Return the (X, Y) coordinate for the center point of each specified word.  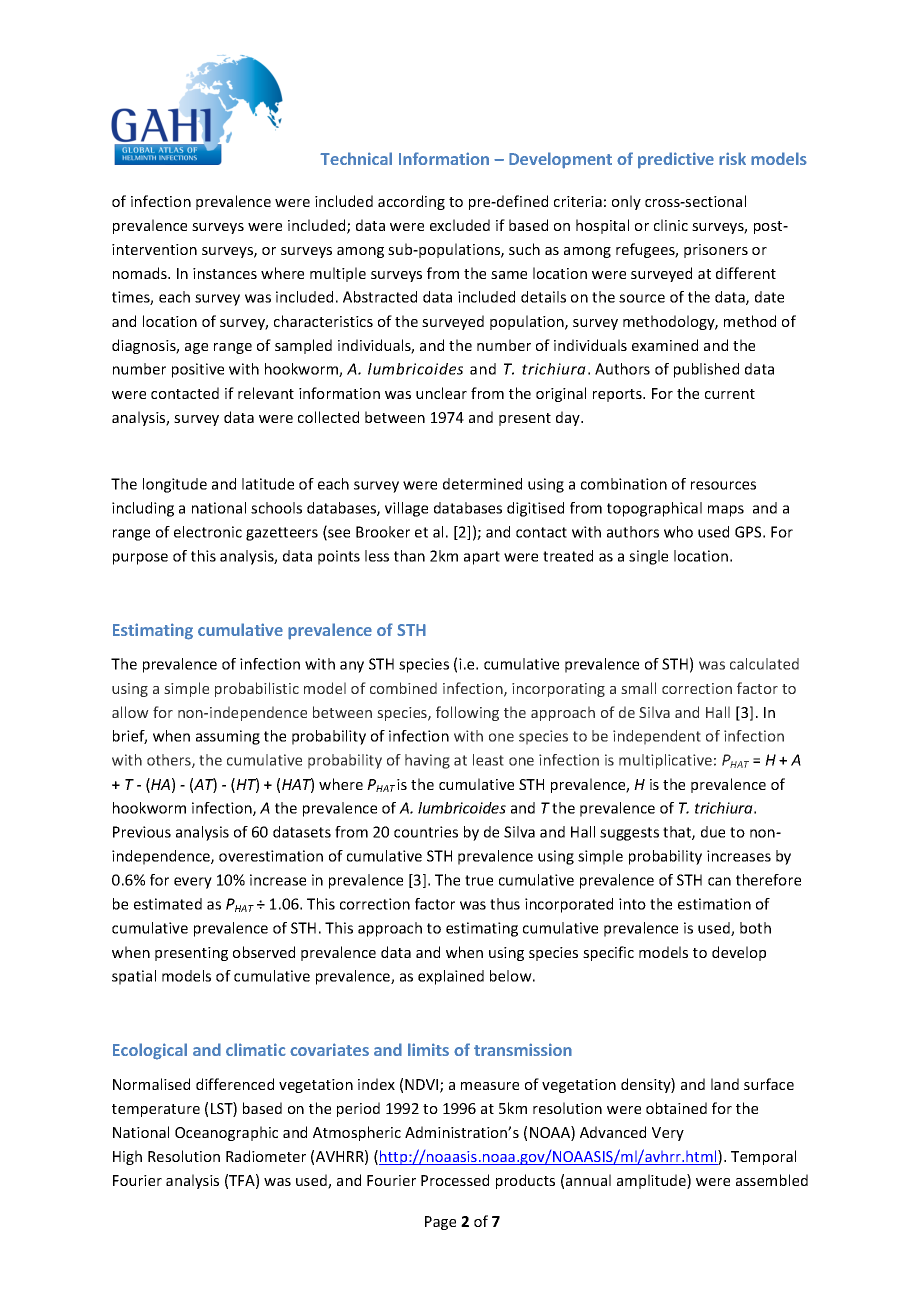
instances (225, 273)
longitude (175, 485)
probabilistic (257, 689)
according (411, 202)
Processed (455, 1180)
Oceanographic (226, 1133)
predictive (676, 160)
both (755, 928)
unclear (441, 393)
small (638, 688)
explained (451, 977)
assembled (772, 1180)
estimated (168, 904)
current (730, 394)
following (467, 713)
